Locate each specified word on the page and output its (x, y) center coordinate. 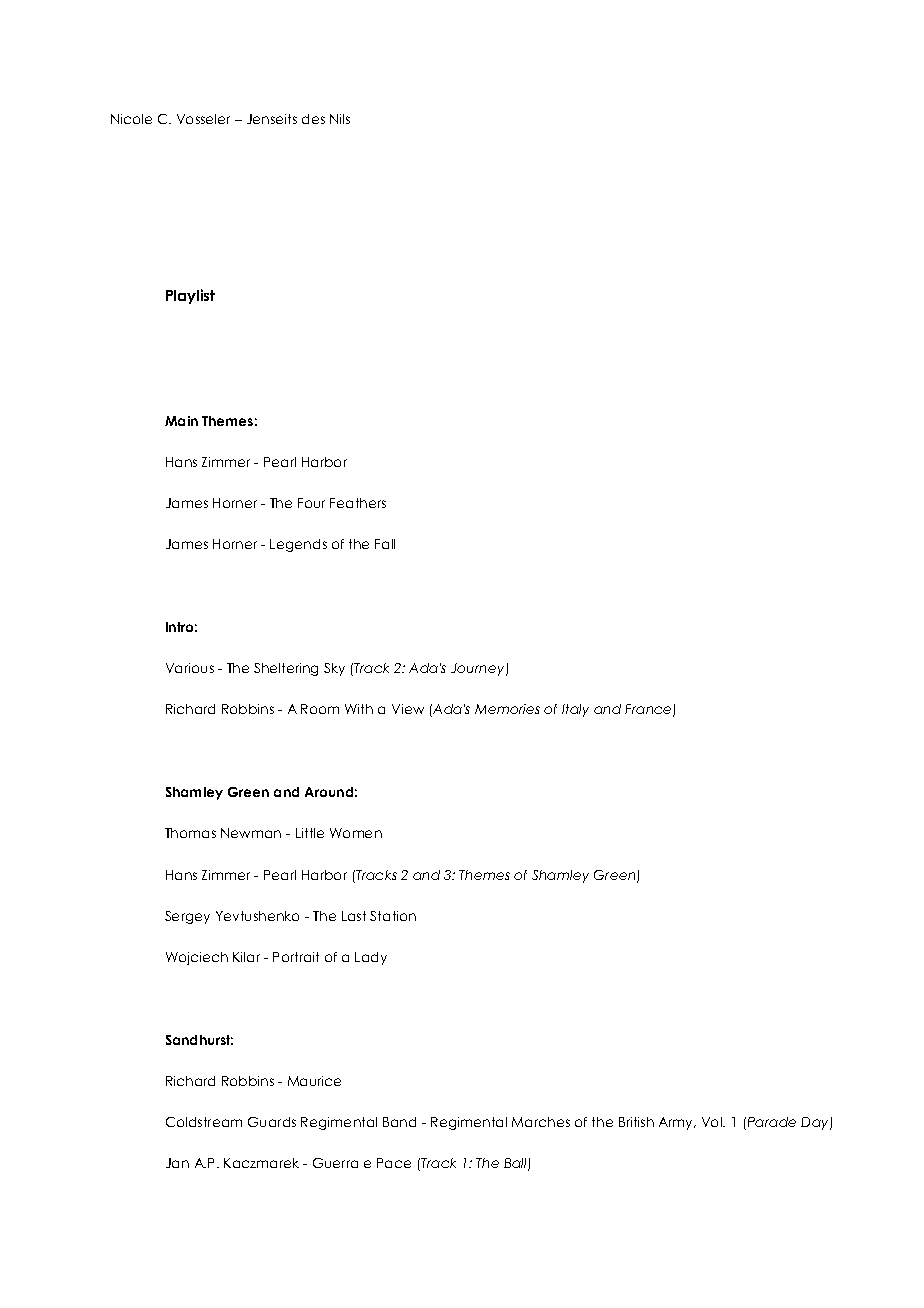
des (313, 119)
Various (190, 668)
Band (399, 1122)
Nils (340, 119)
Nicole (131, 119)
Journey (479, 669)
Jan (177, 1163)
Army (677, 1123)
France (649, 710)
